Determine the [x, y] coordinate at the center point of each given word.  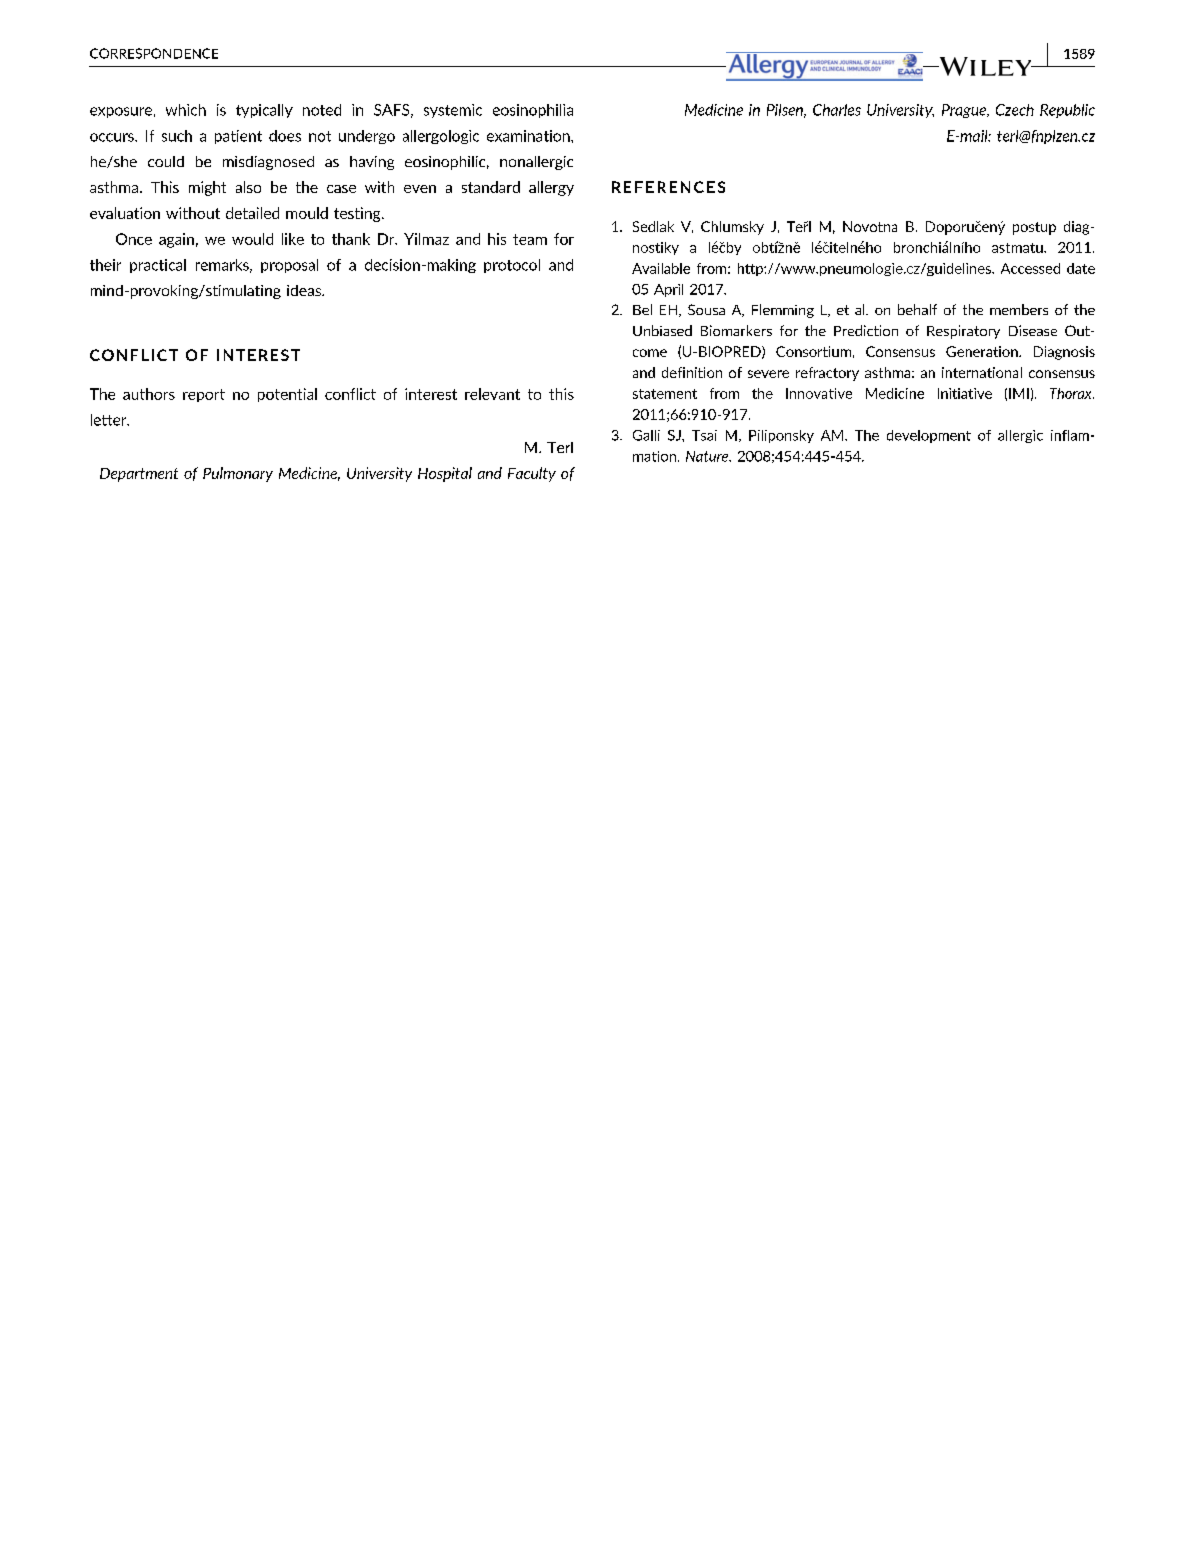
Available [661, 268]
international [982, 372]
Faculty [532, 474]
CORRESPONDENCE [154, 53]
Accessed [1030, 268]
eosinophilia [533, 111]
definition [692, 372]
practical [158, 266]
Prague [965, 111]
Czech [1015, 110]
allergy [551, 188]
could [166, 161]
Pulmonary [238, 474]
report [204, 395]
